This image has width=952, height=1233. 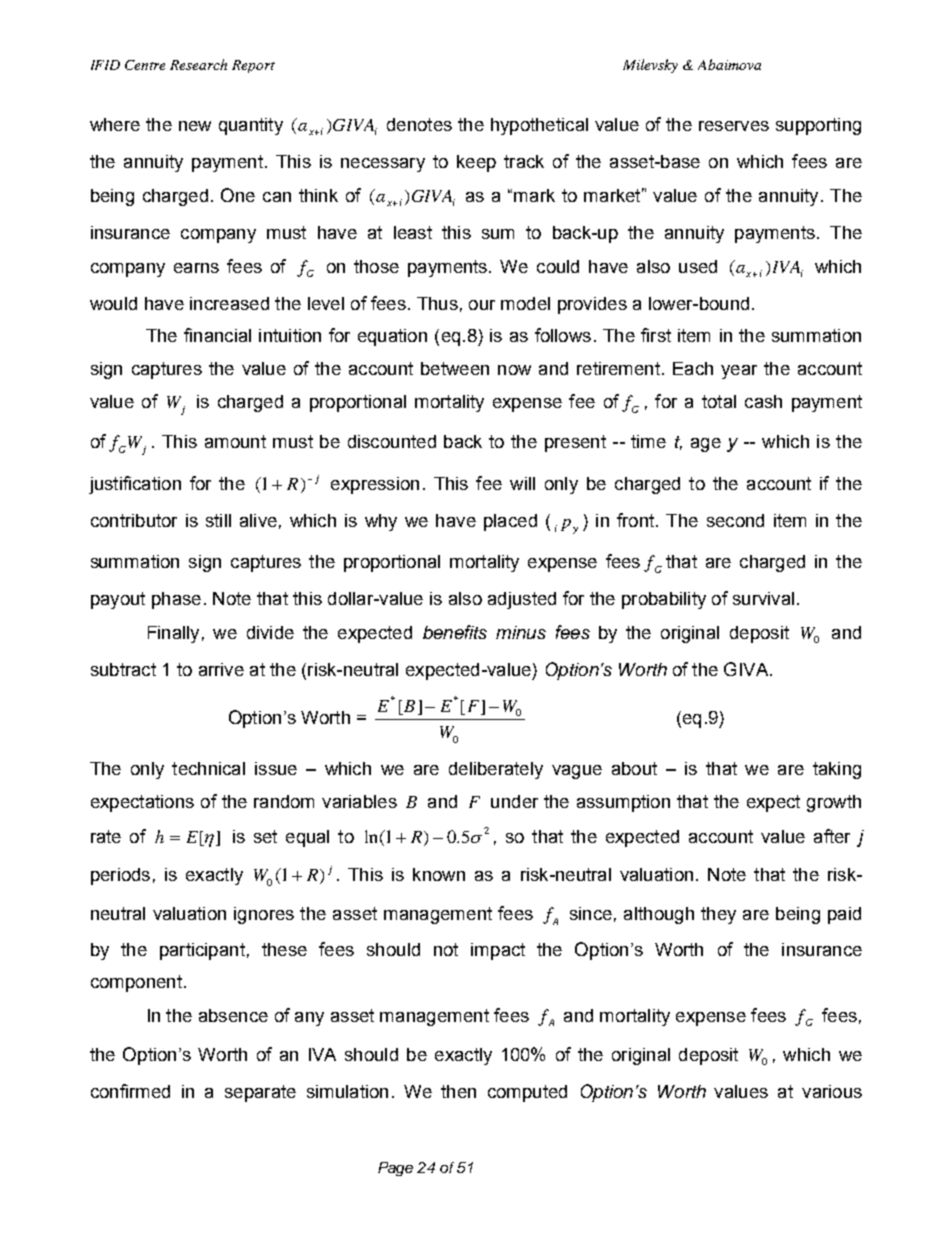 What do you see at coordinates (130, 1091) in the image?
I see `confirmed` at bounding box center [130, 1091].
